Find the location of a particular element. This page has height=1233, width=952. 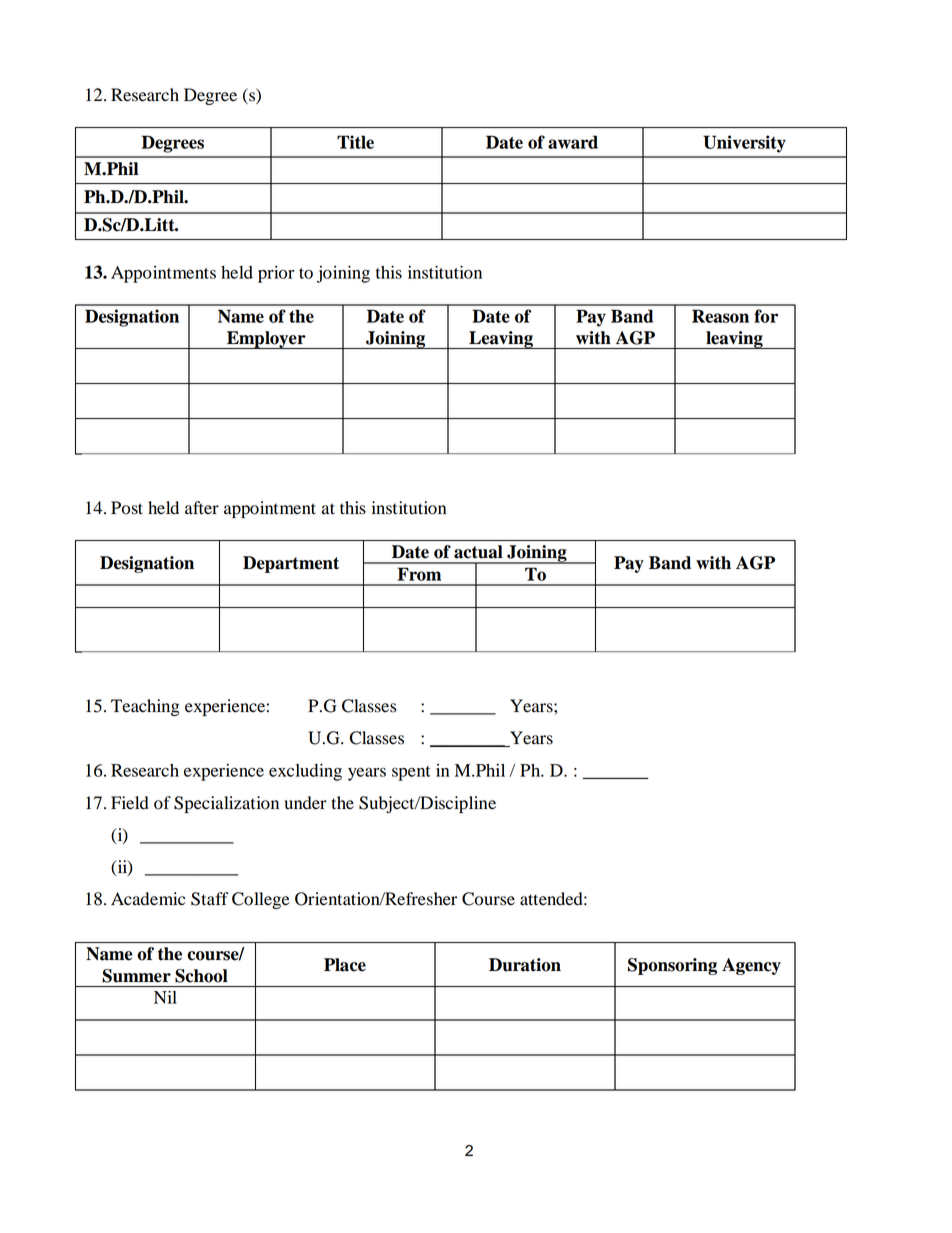

spent is located at coordinates (411, 773).
